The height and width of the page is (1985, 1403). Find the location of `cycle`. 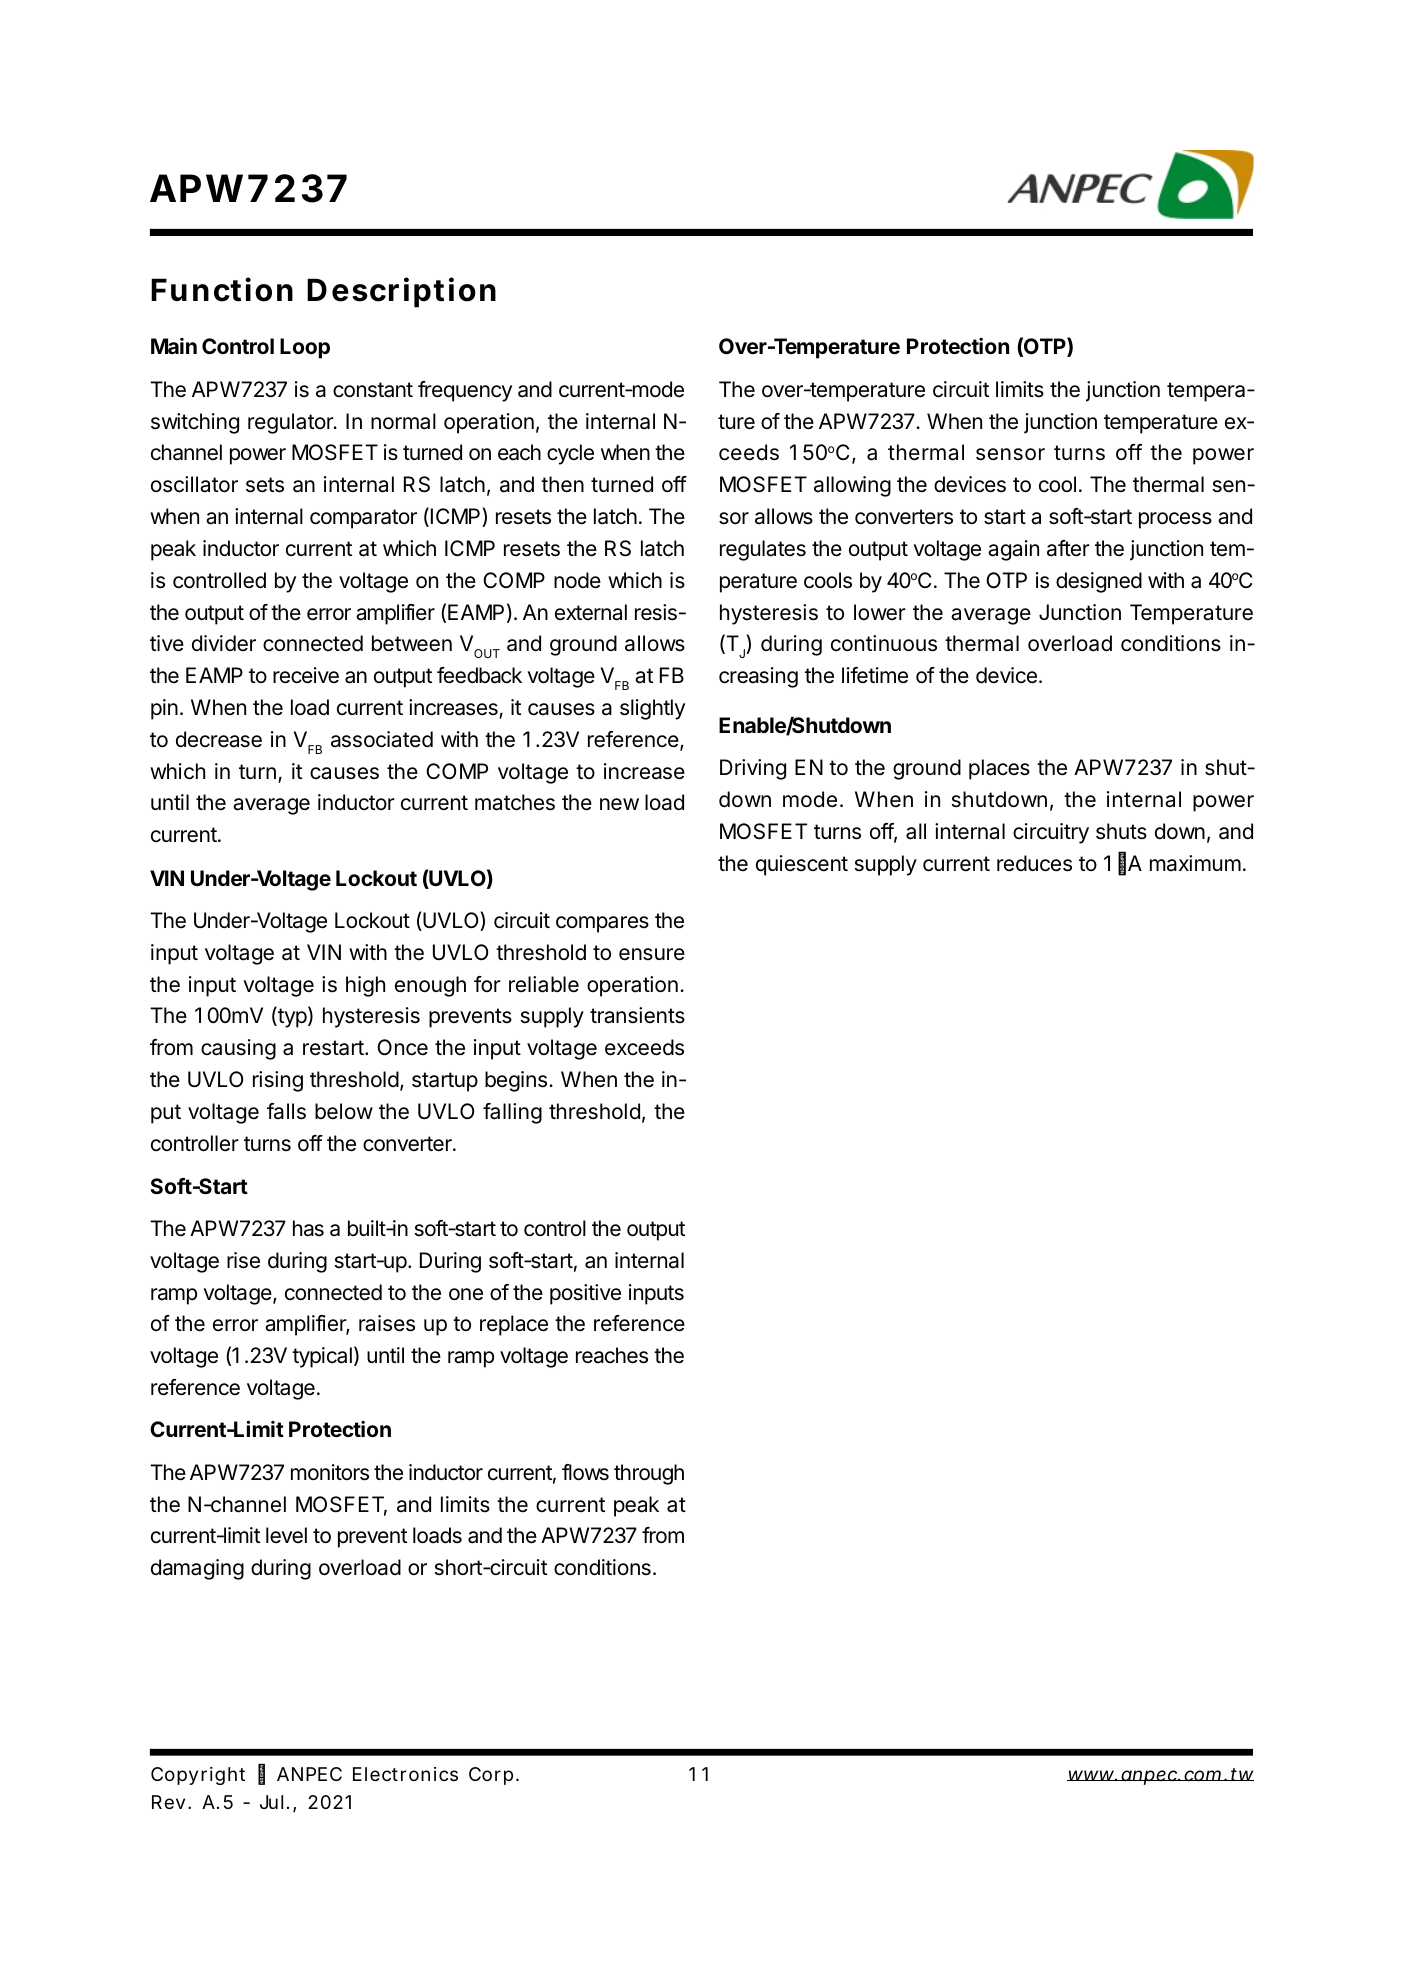

cycle is located at coordinates (570, 454).
